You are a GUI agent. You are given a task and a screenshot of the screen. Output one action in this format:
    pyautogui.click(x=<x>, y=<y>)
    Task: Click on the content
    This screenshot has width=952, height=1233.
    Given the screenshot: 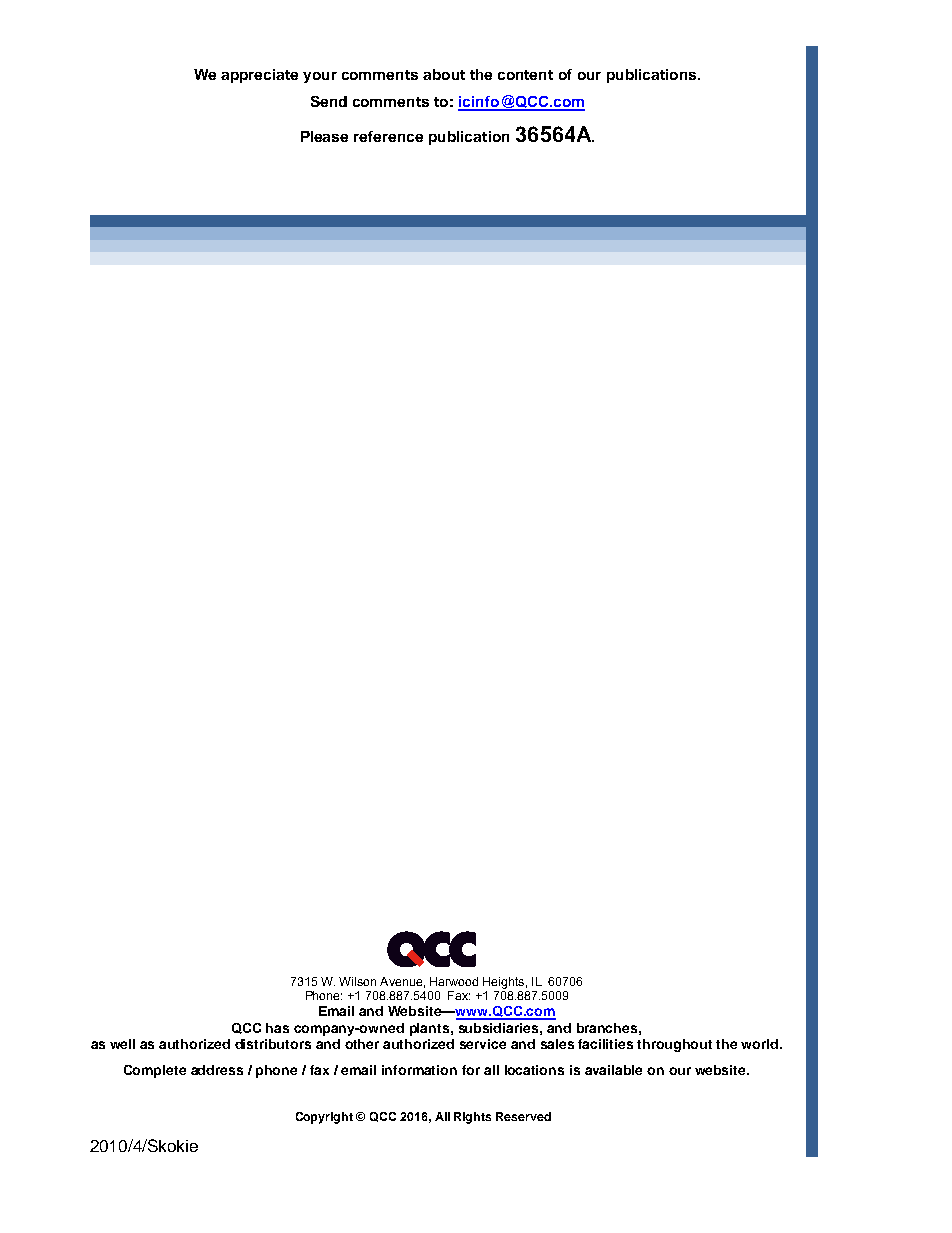 What is the action you would take?
    pyautogui.click(x=525, y=75)
